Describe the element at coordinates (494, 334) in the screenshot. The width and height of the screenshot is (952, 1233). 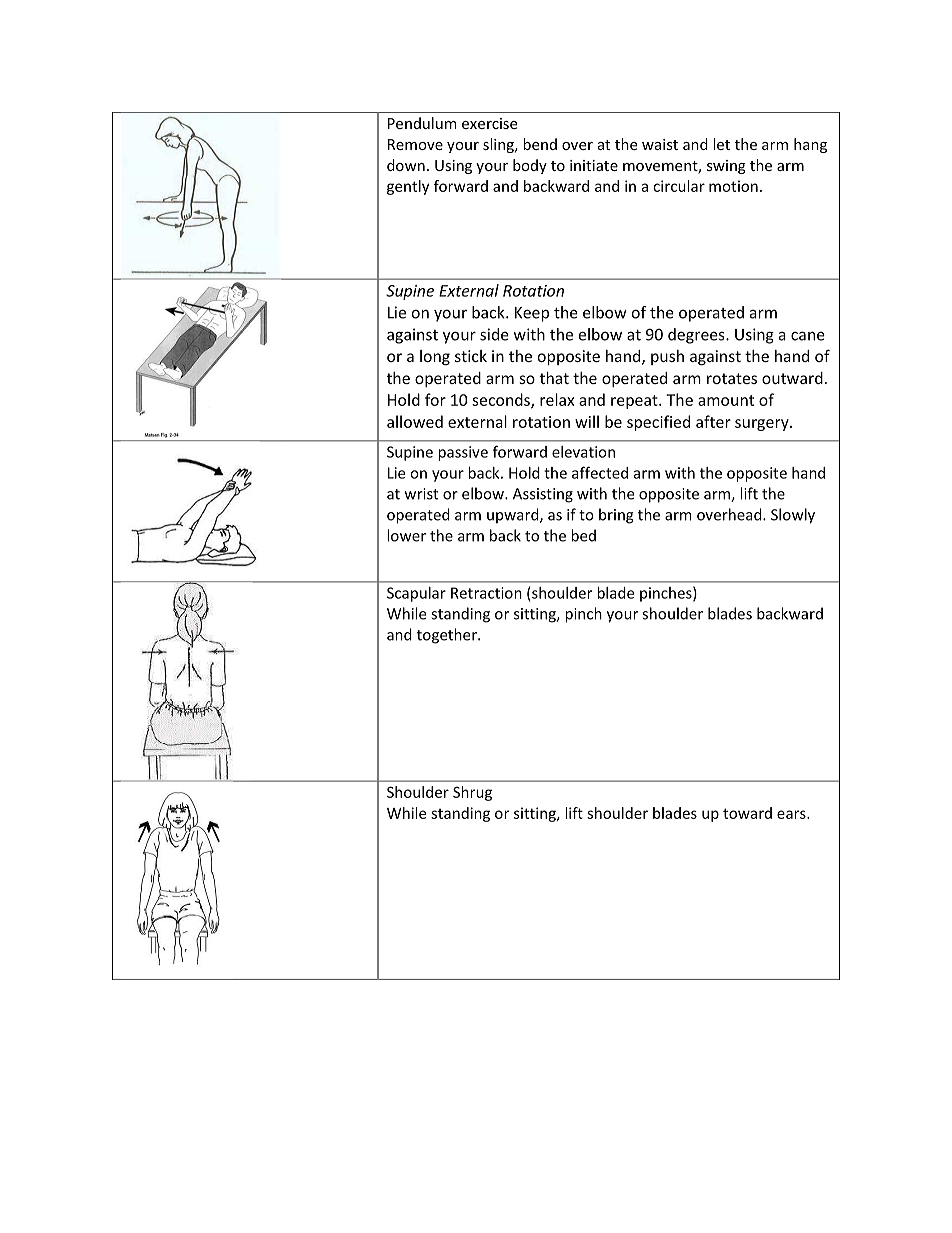
I see `side` at that location.
